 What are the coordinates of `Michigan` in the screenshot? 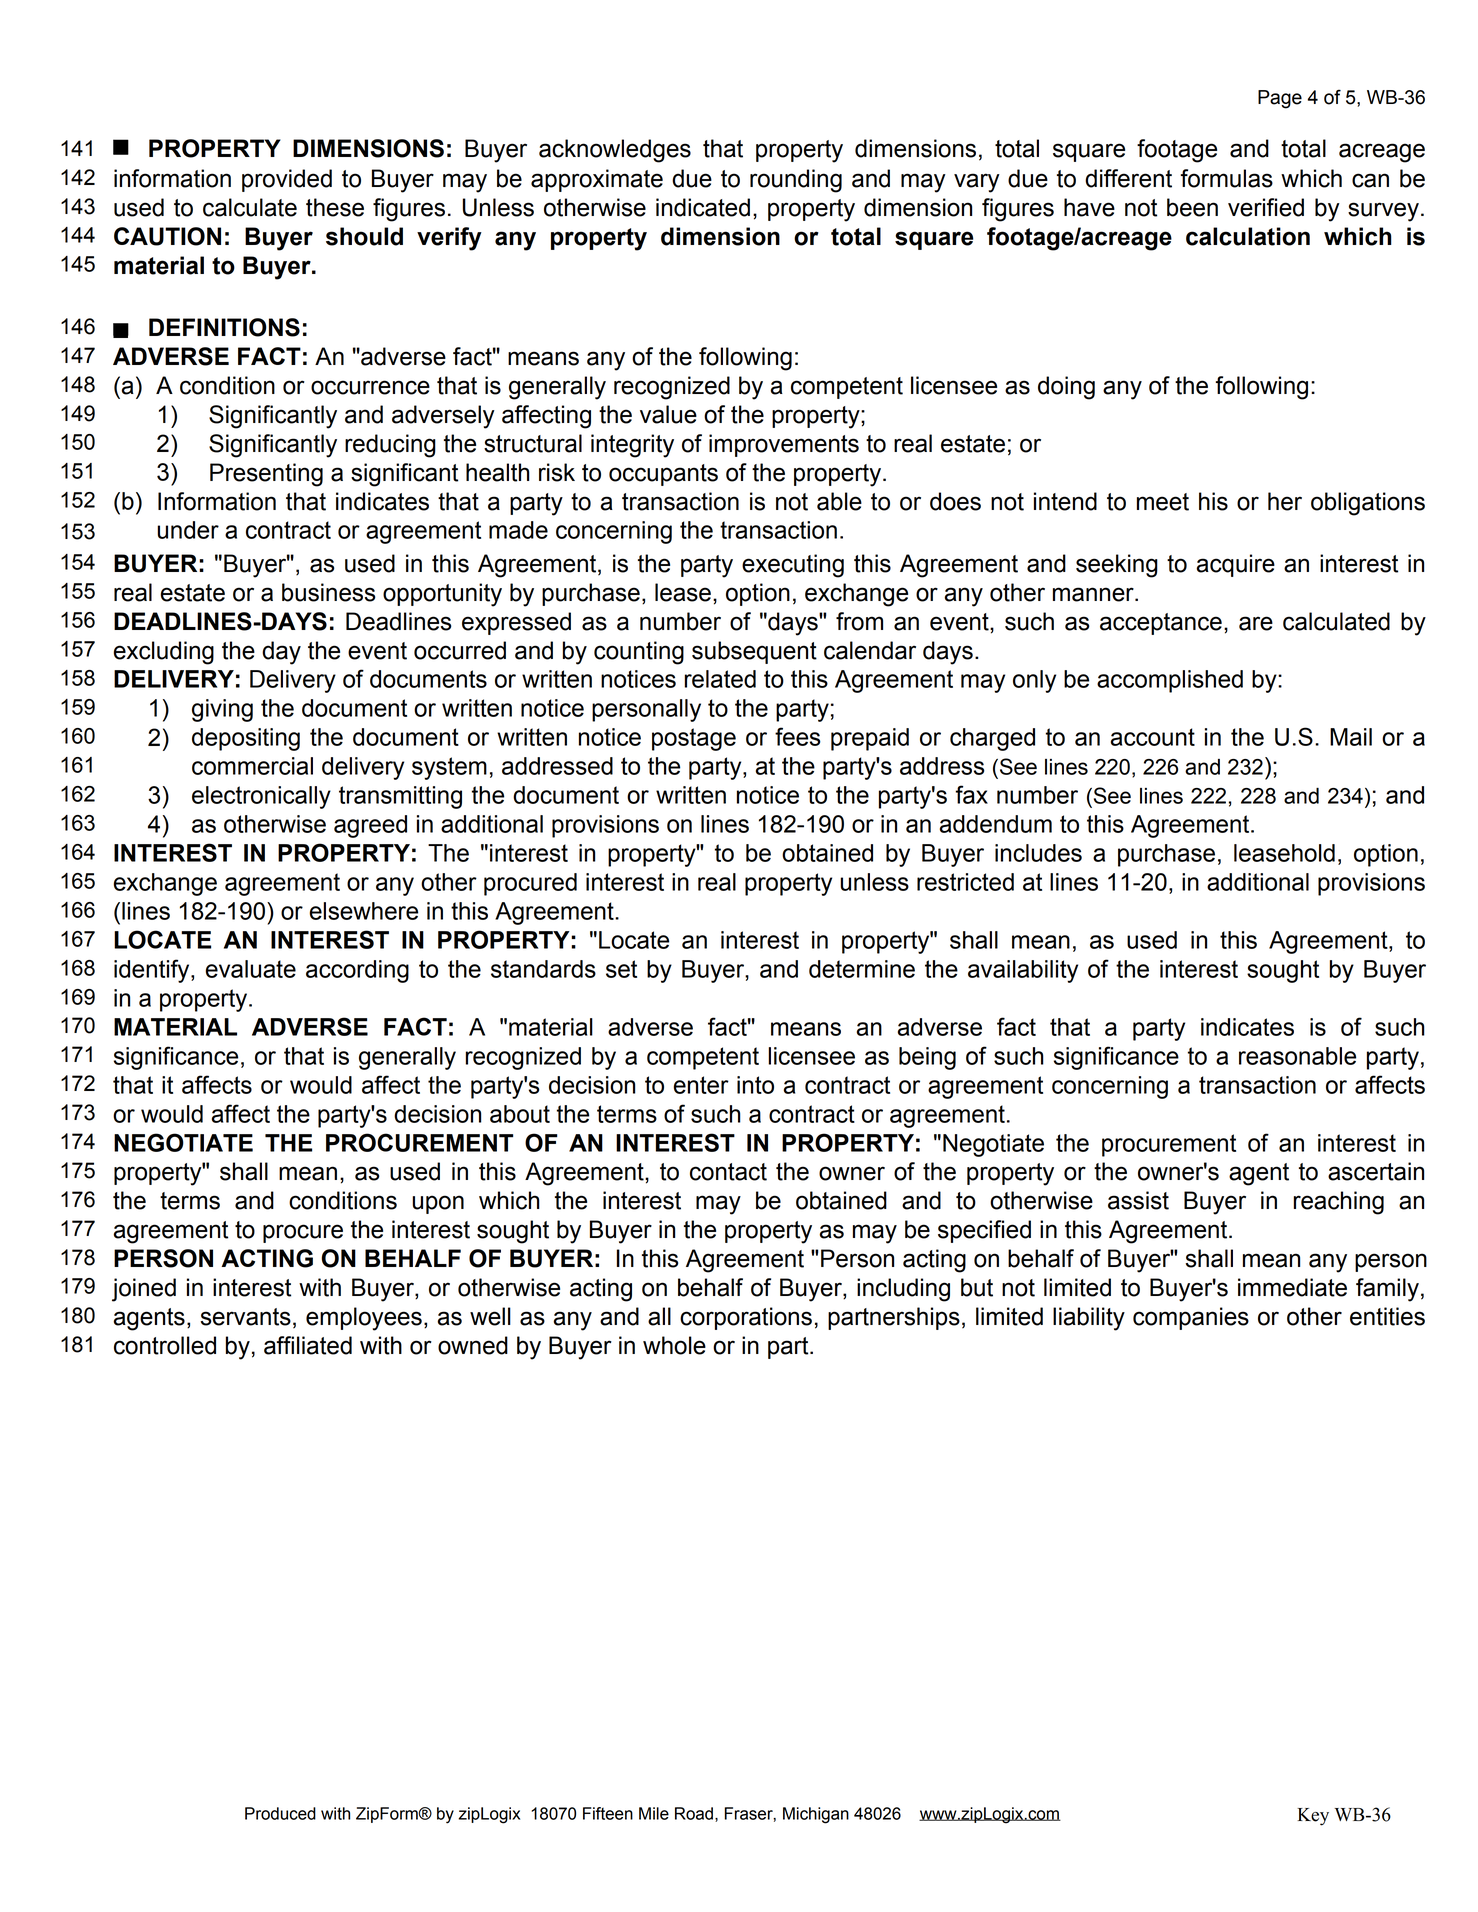 It's located at (816, 1815).
